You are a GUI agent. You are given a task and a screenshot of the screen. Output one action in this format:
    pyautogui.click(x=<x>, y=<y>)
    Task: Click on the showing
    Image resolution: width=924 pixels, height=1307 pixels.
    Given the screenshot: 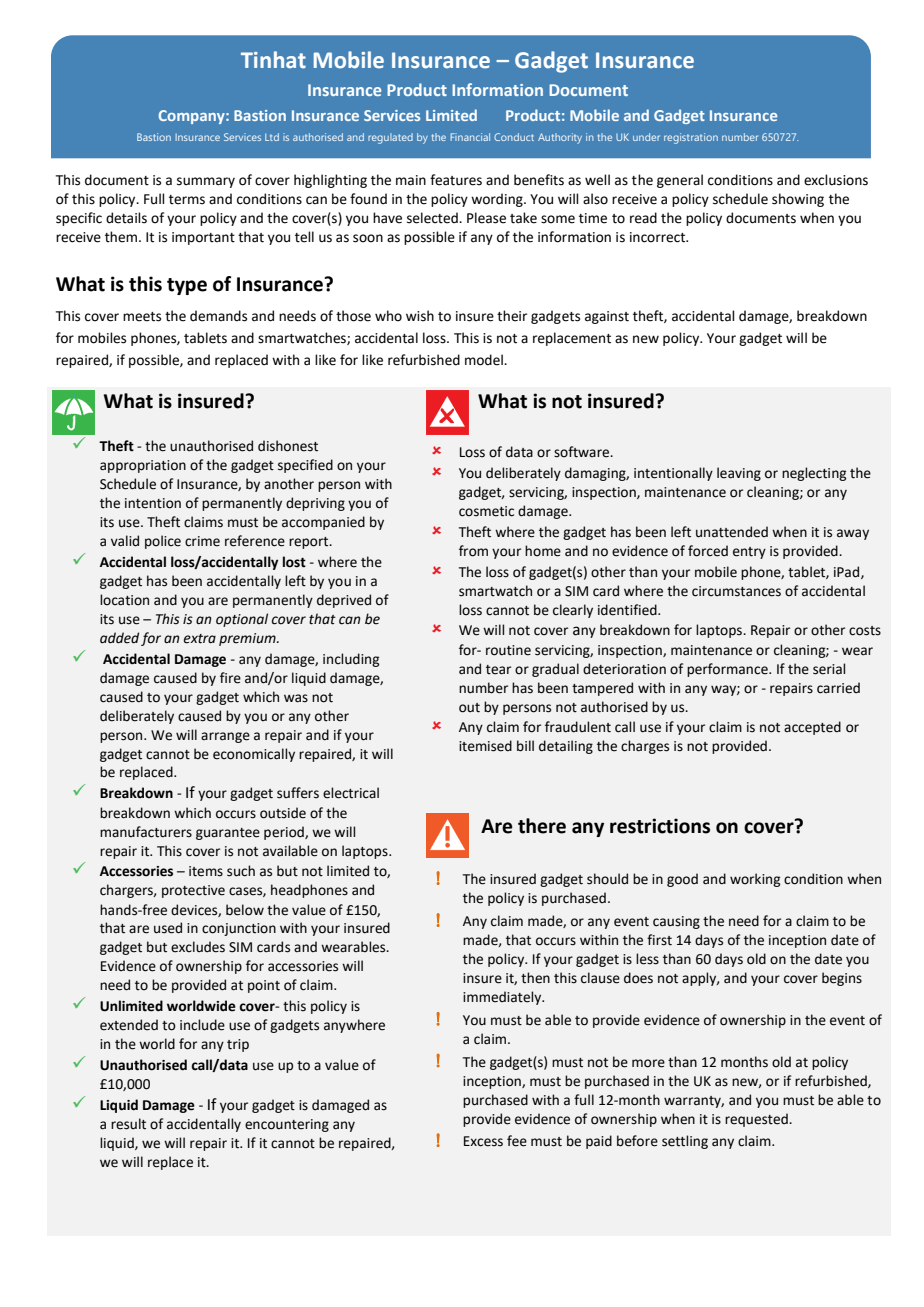 What is the action you would take?
    pyautogui.click(x=798, y=200)
